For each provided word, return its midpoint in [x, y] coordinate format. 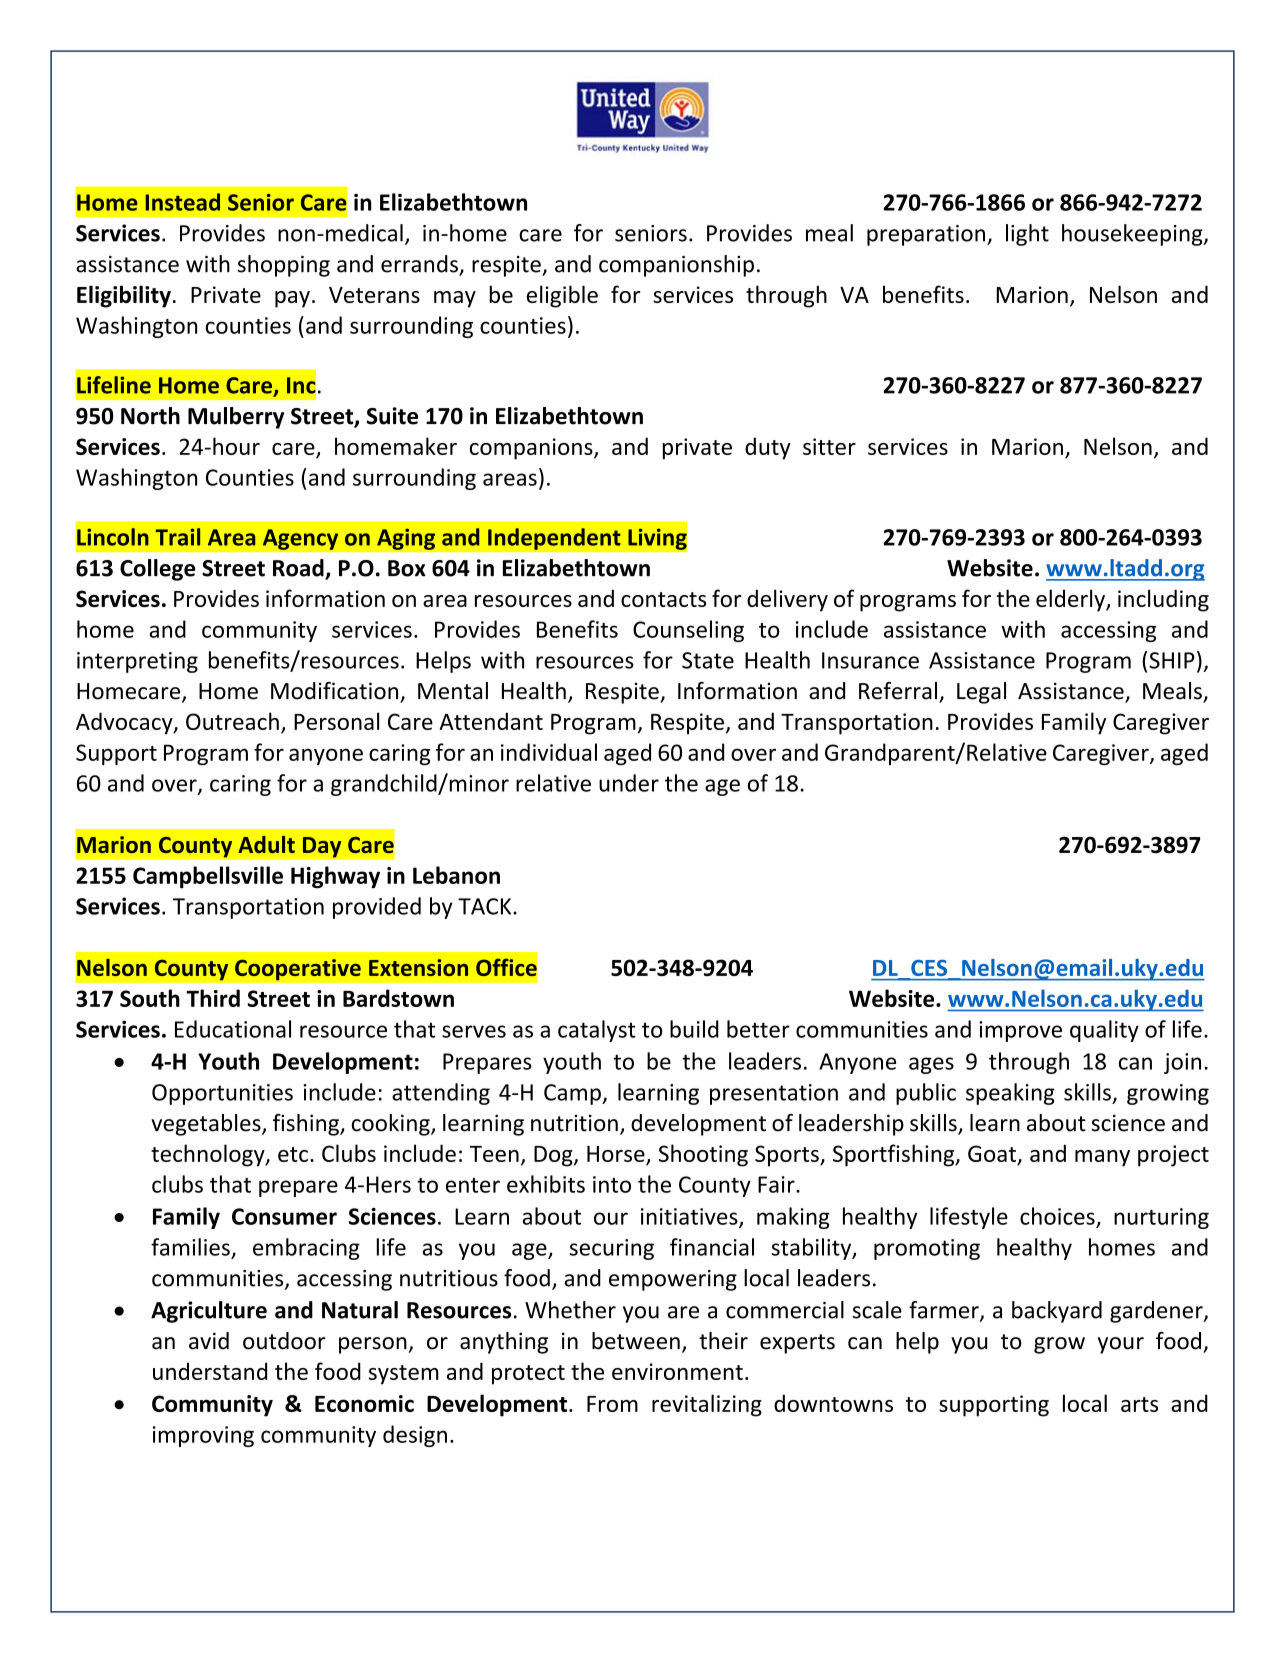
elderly [1071, 600]
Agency [300, 539]
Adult [266, 844]
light [1027, 235]
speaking [1010, 1094]
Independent [554, 539]
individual [549, 752]
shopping [284, 266]
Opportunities [222, 1094]
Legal [981, 693]
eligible [562, 296]
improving [203, 1436]
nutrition [574, 1123]
